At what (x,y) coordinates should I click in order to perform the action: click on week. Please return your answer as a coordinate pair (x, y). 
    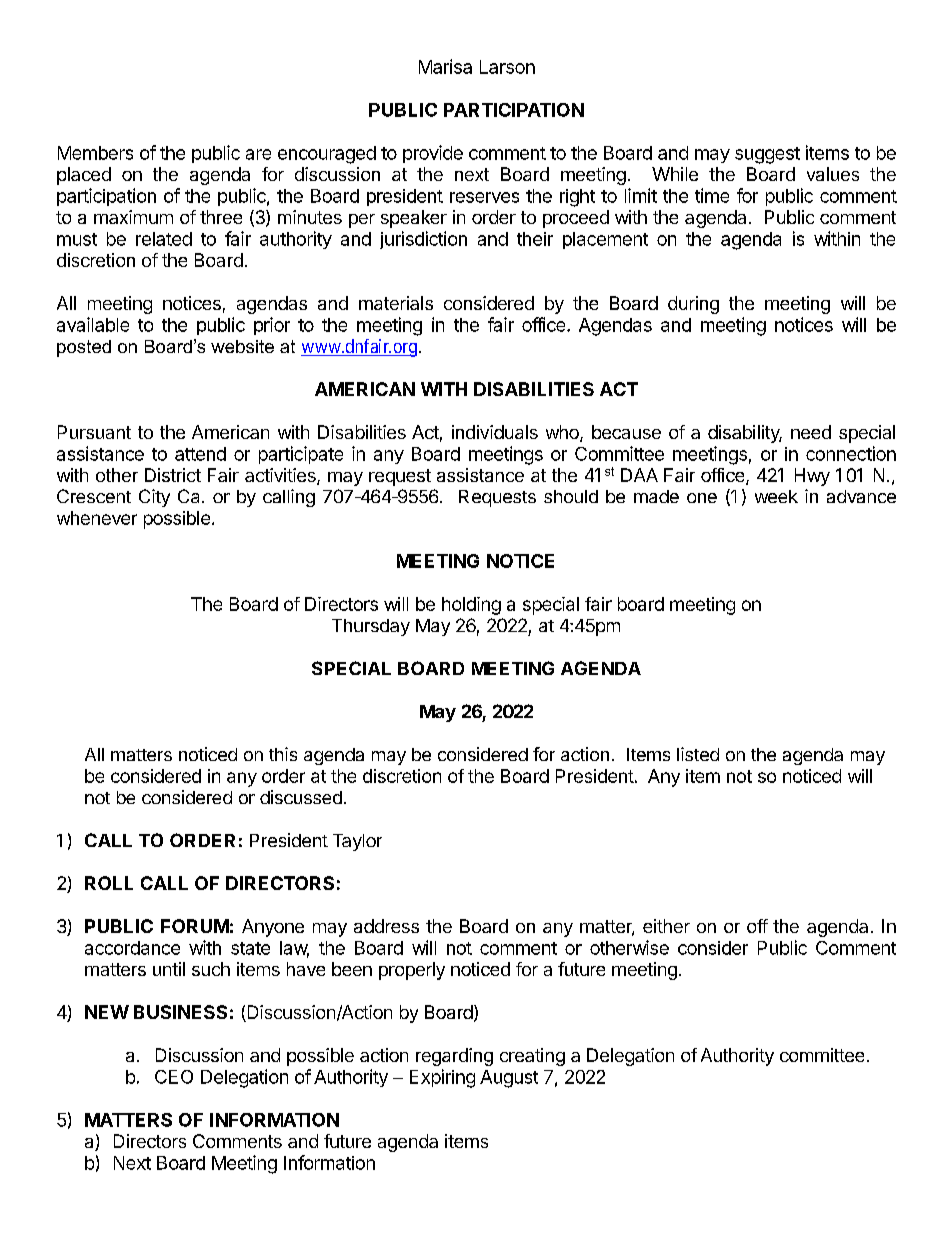
    Looking at the image, I should click on (776, 496).
